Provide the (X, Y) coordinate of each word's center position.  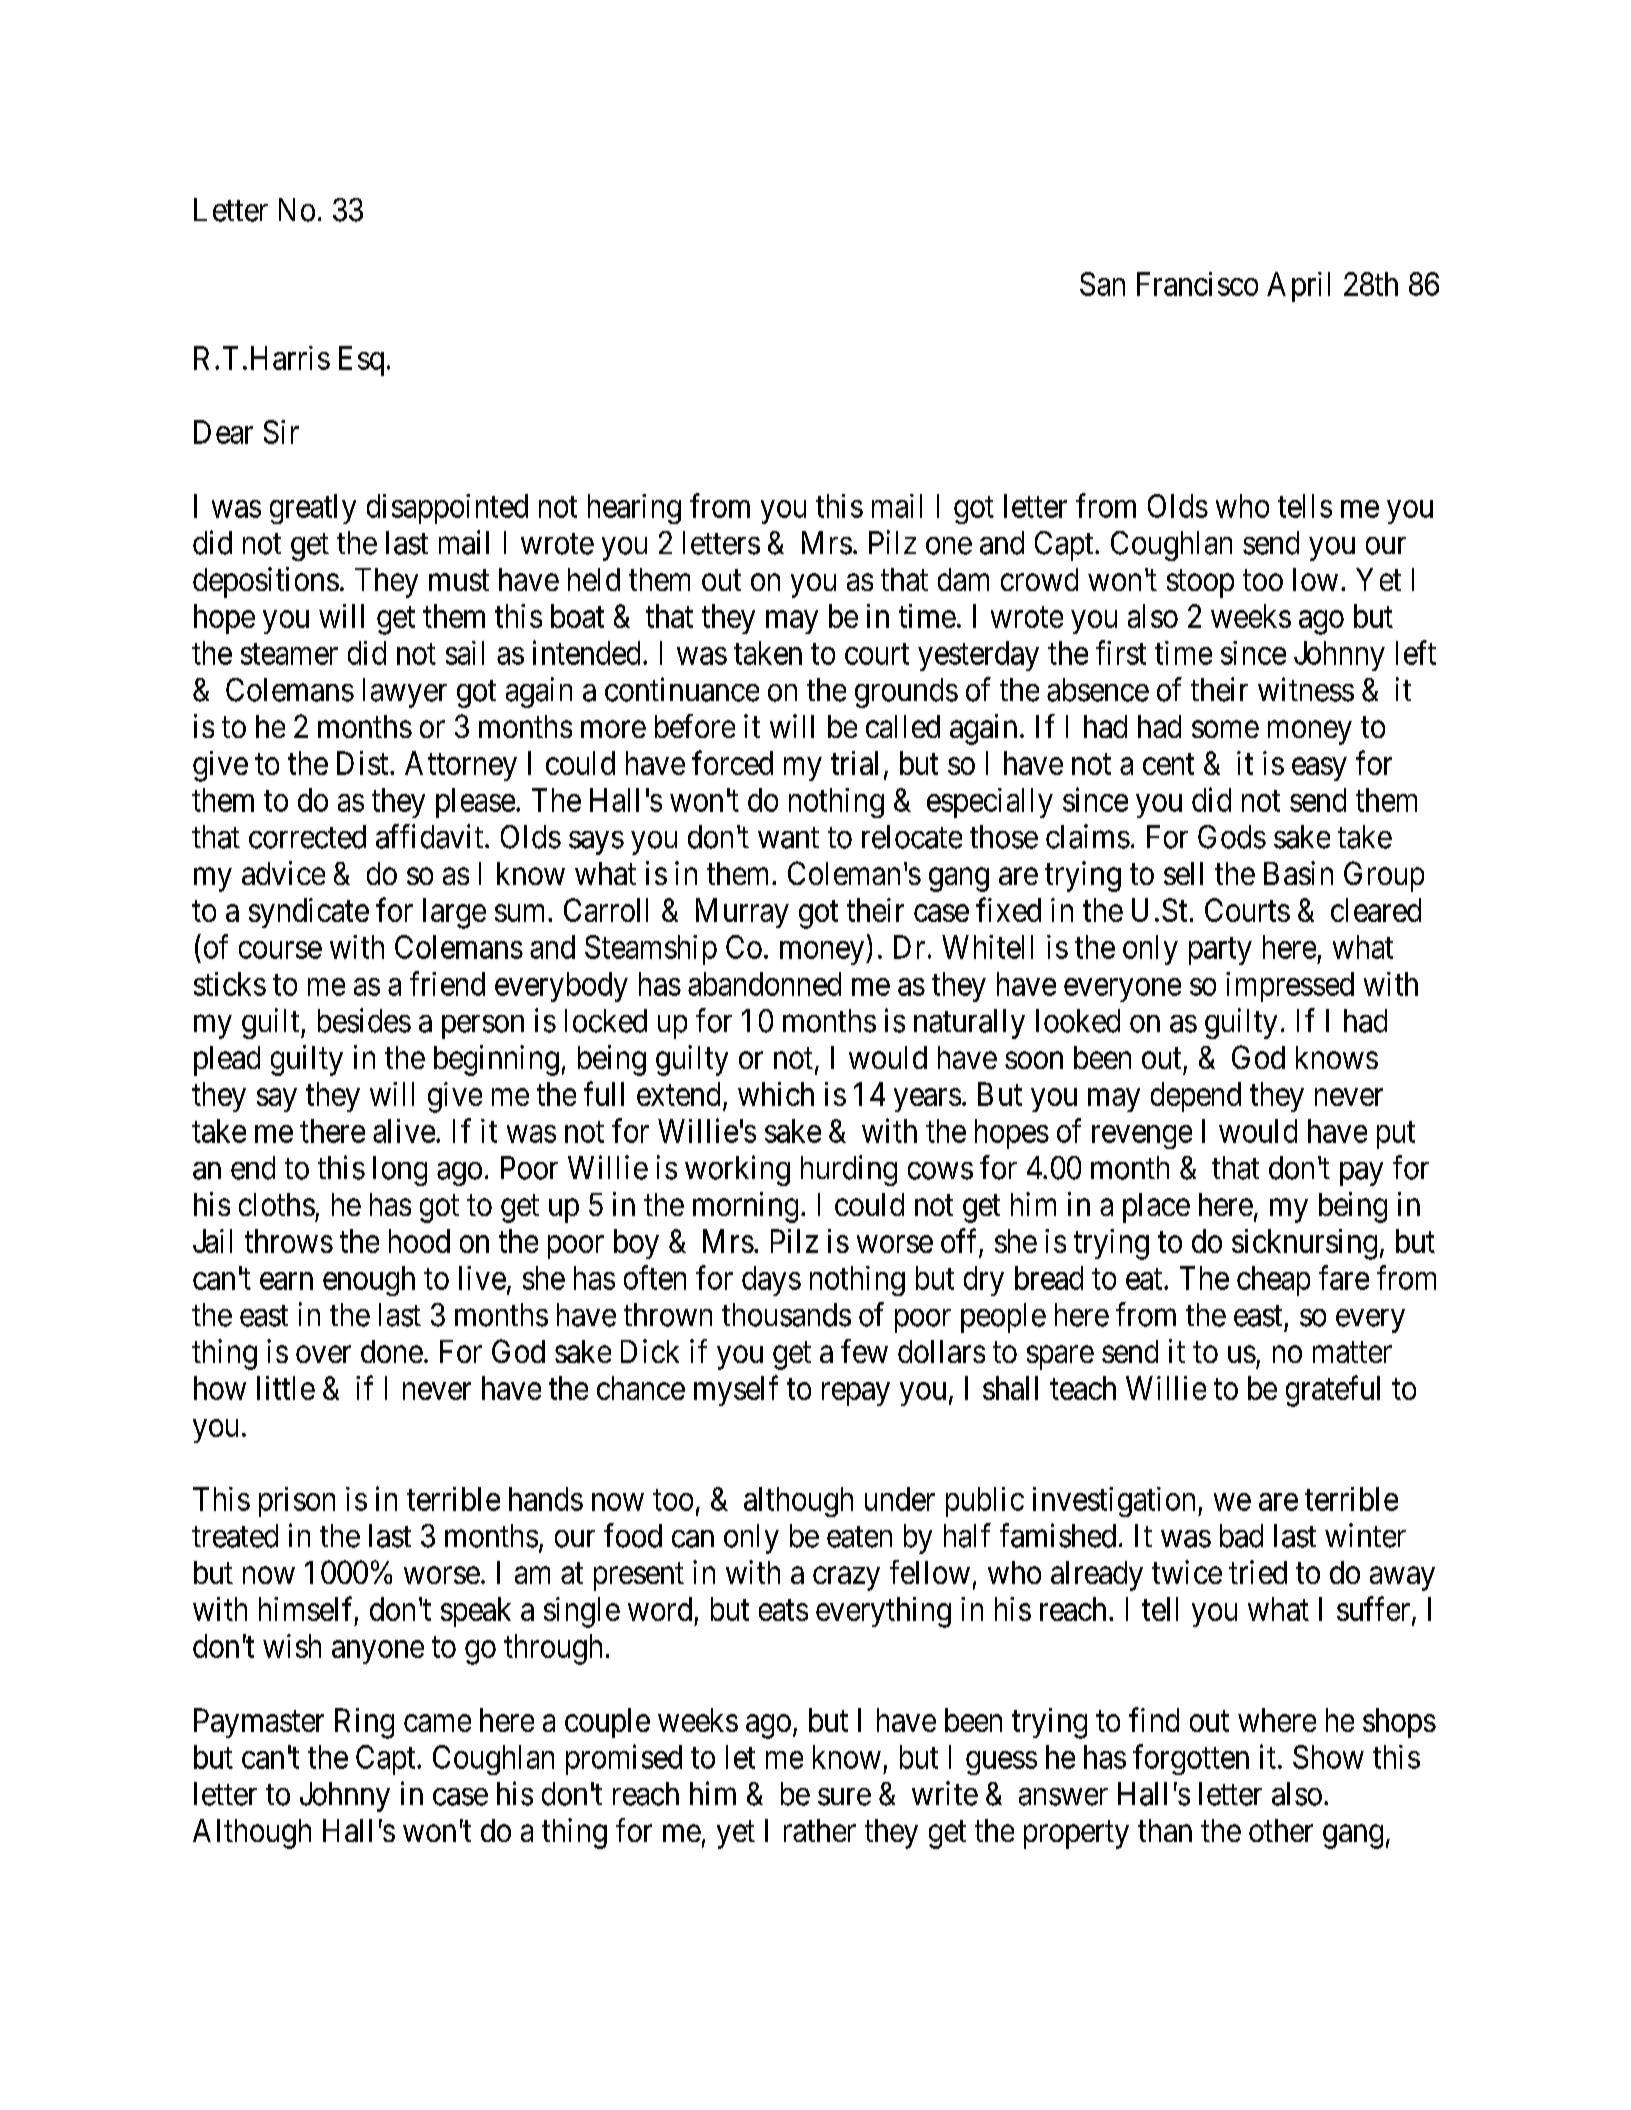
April (1298, 287)
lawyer (405, 693)
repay (856, 1394)
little (286, 1388)
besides (364, 1020)
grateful (1333, 1391)
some (1225, 729)
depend (1196, 1097)
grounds (906, 693)
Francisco (1197, 284)
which (776, 1094)
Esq (361, 361)
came (437, 1723)
